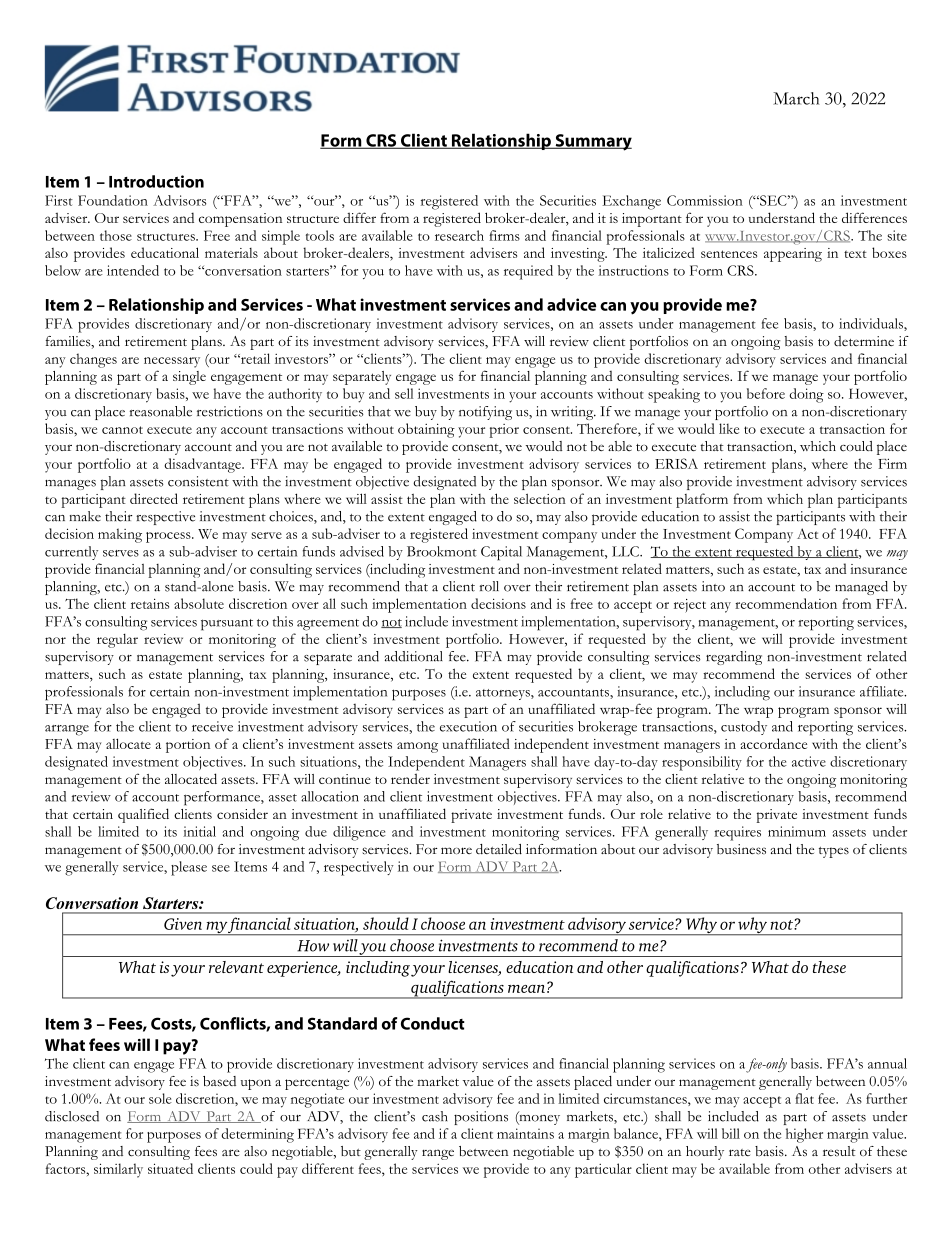 The width and height of the screenshot is (952, 1233). Describe the element at coordinates (414, 656) in the screenshot. I see `additional` at that location.
